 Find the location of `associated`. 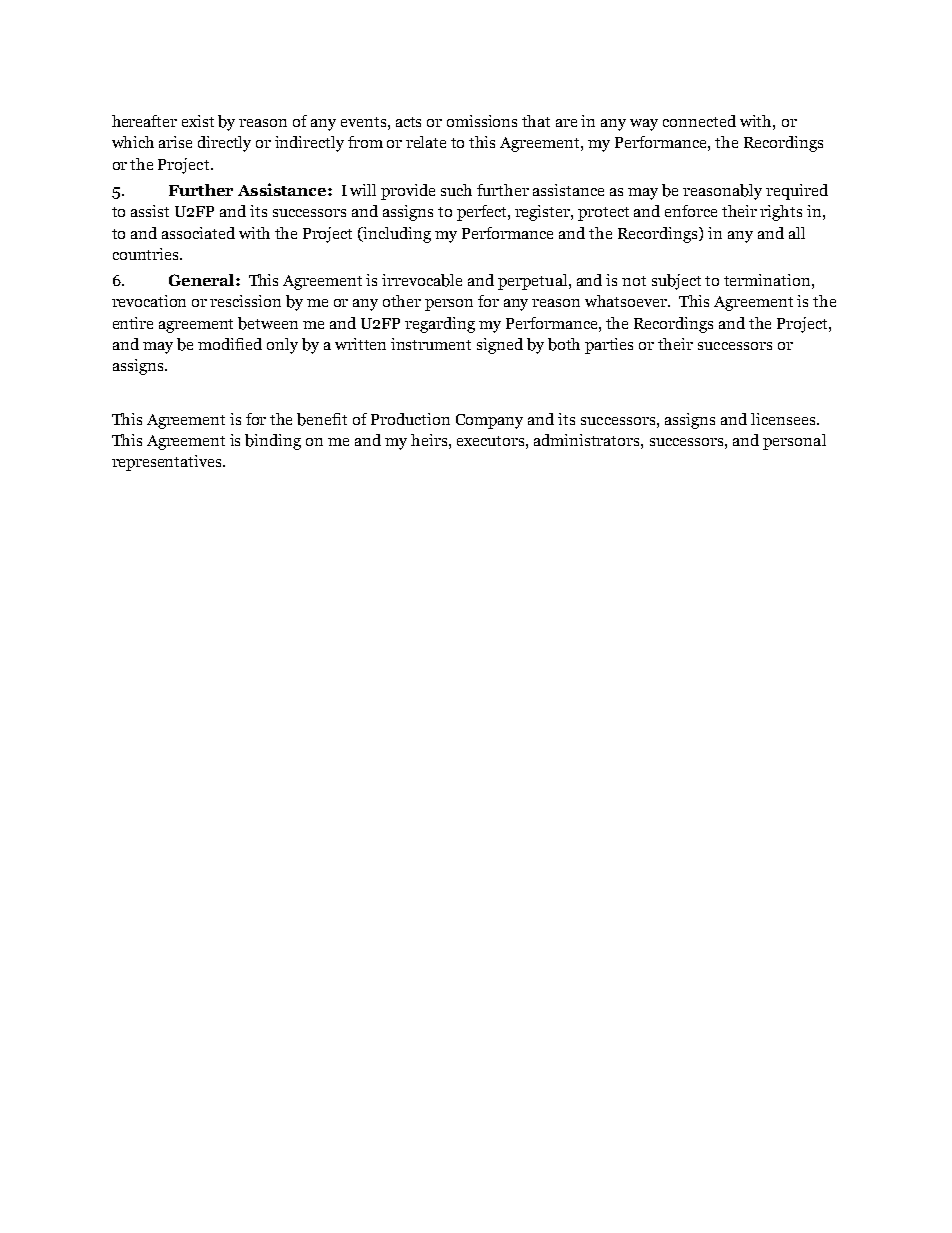

associated is located at coordinates (198, 233).
